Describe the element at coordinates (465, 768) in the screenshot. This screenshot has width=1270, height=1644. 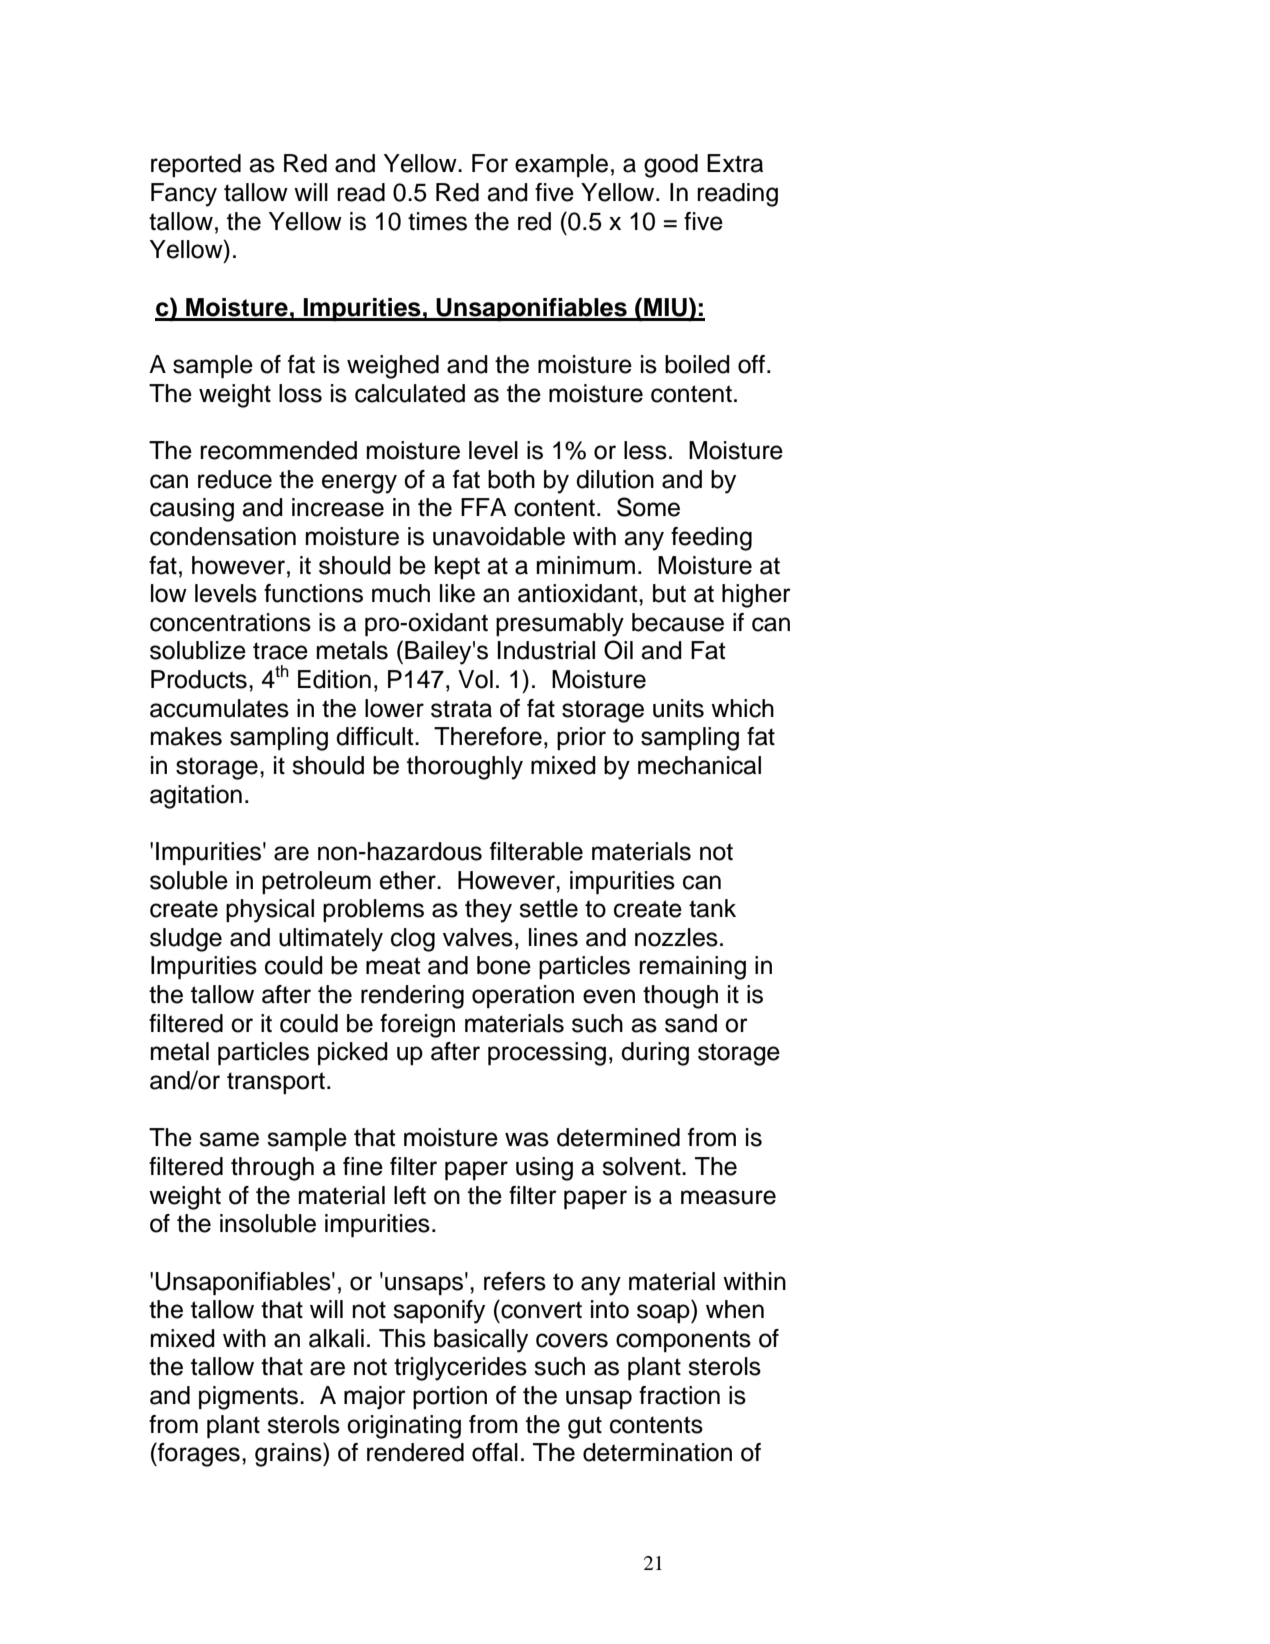
I see `thoroughly` at that location.
